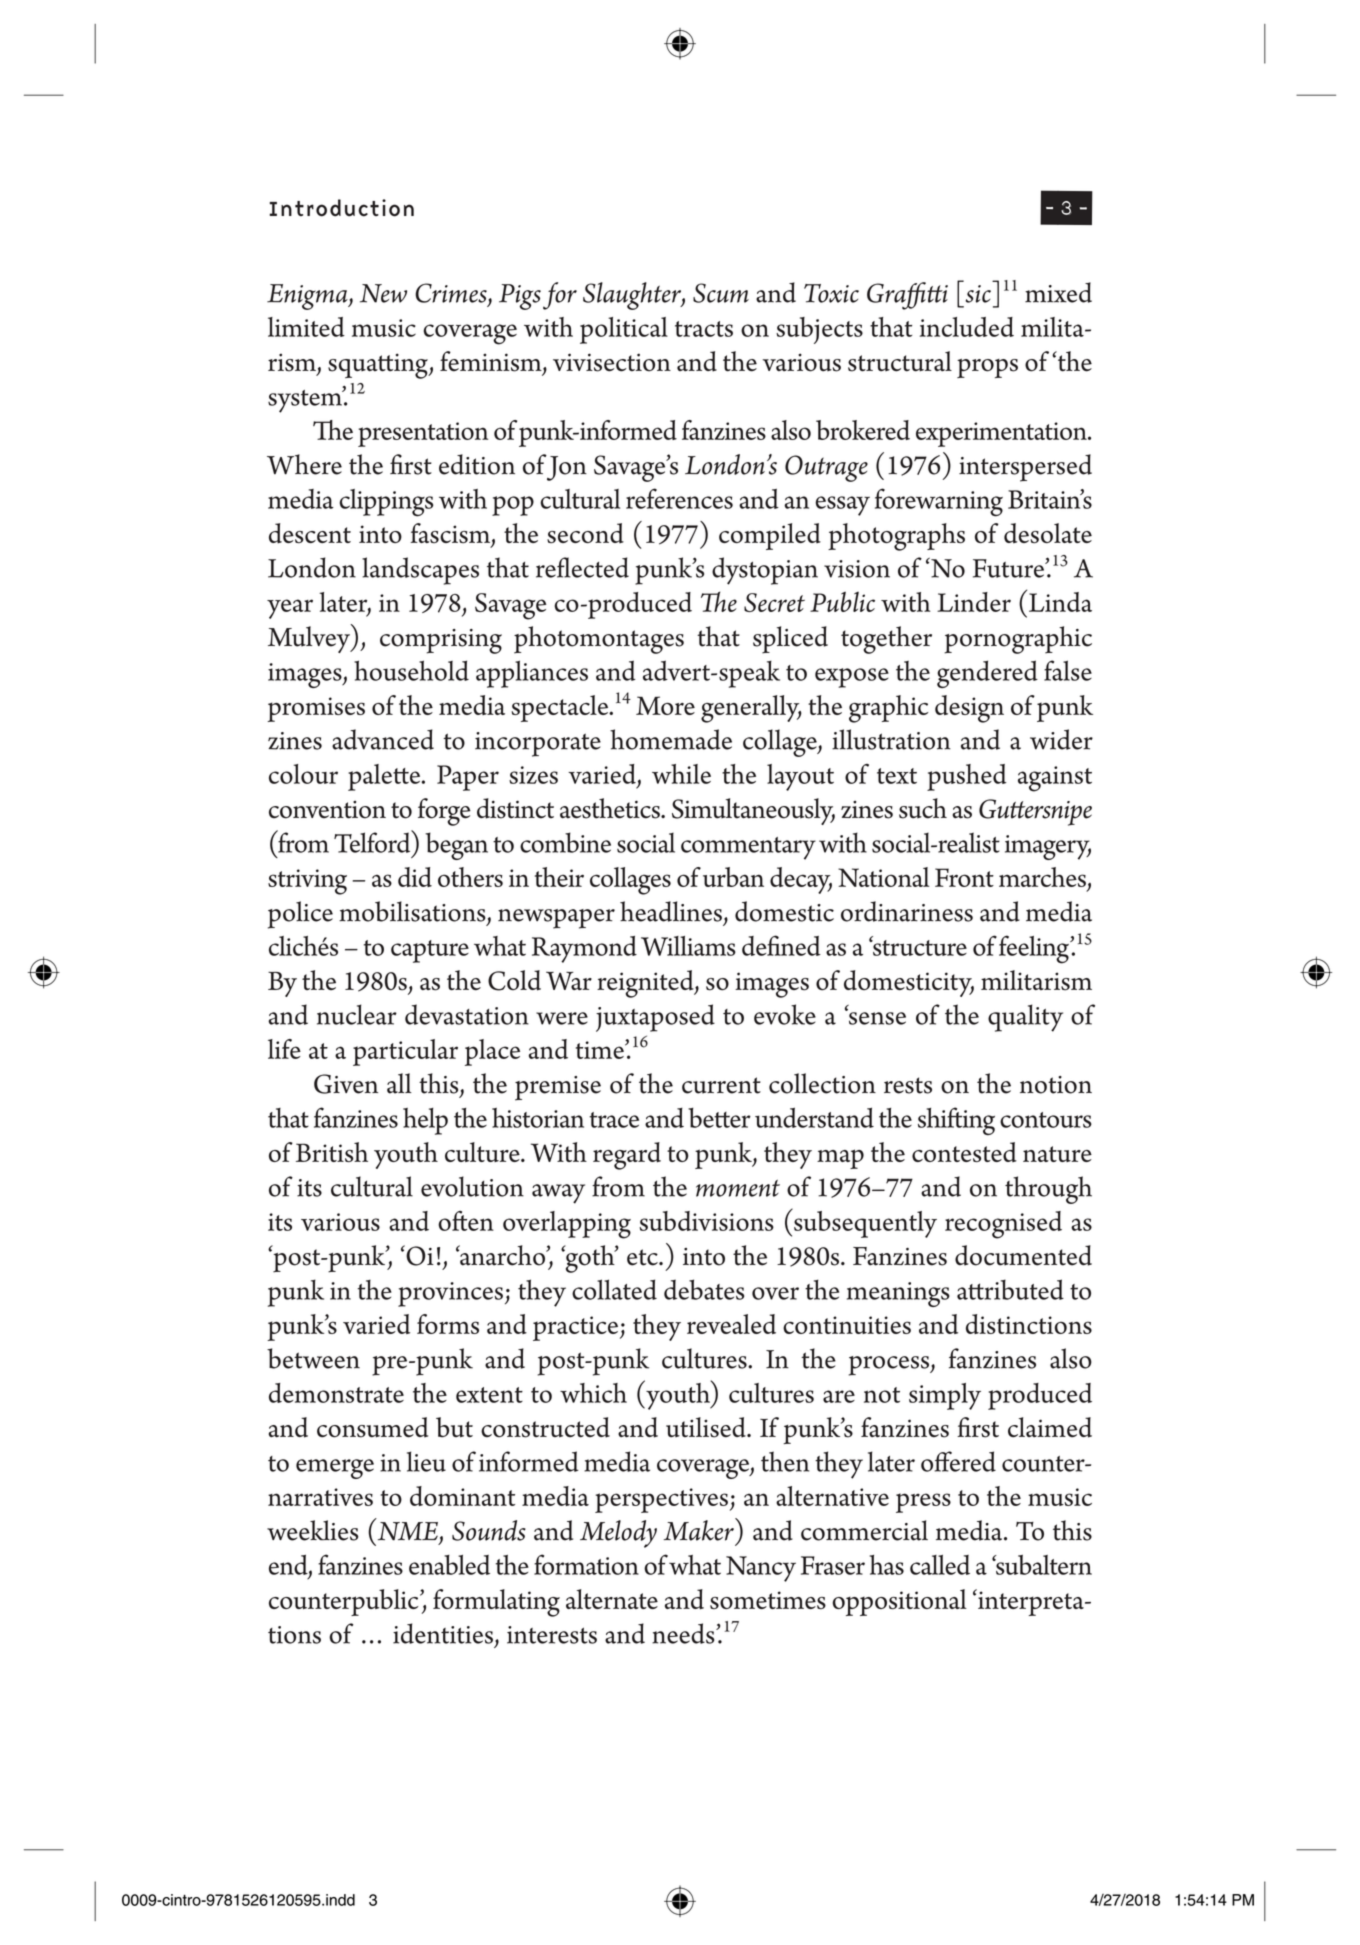 This image has width=1360, height=1945. I want to click on headlines, so click(671, 911).
